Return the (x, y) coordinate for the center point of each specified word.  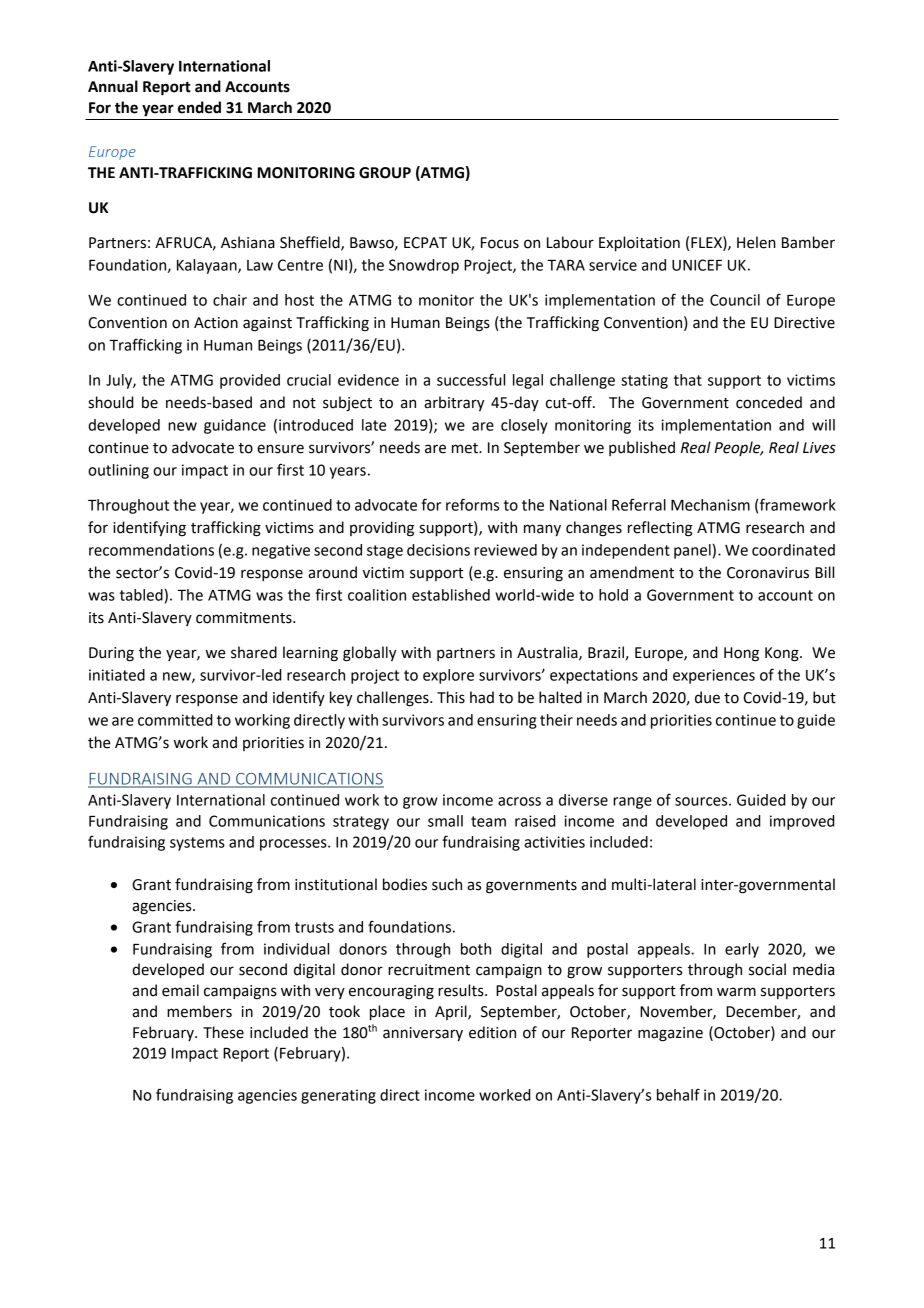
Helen (756, 242)
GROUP (385, 173)
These (223, 1032)
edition (492, 1032)
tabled (141, 595)
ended (199, 107)
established (451, 595)
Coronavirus (768, 573)
